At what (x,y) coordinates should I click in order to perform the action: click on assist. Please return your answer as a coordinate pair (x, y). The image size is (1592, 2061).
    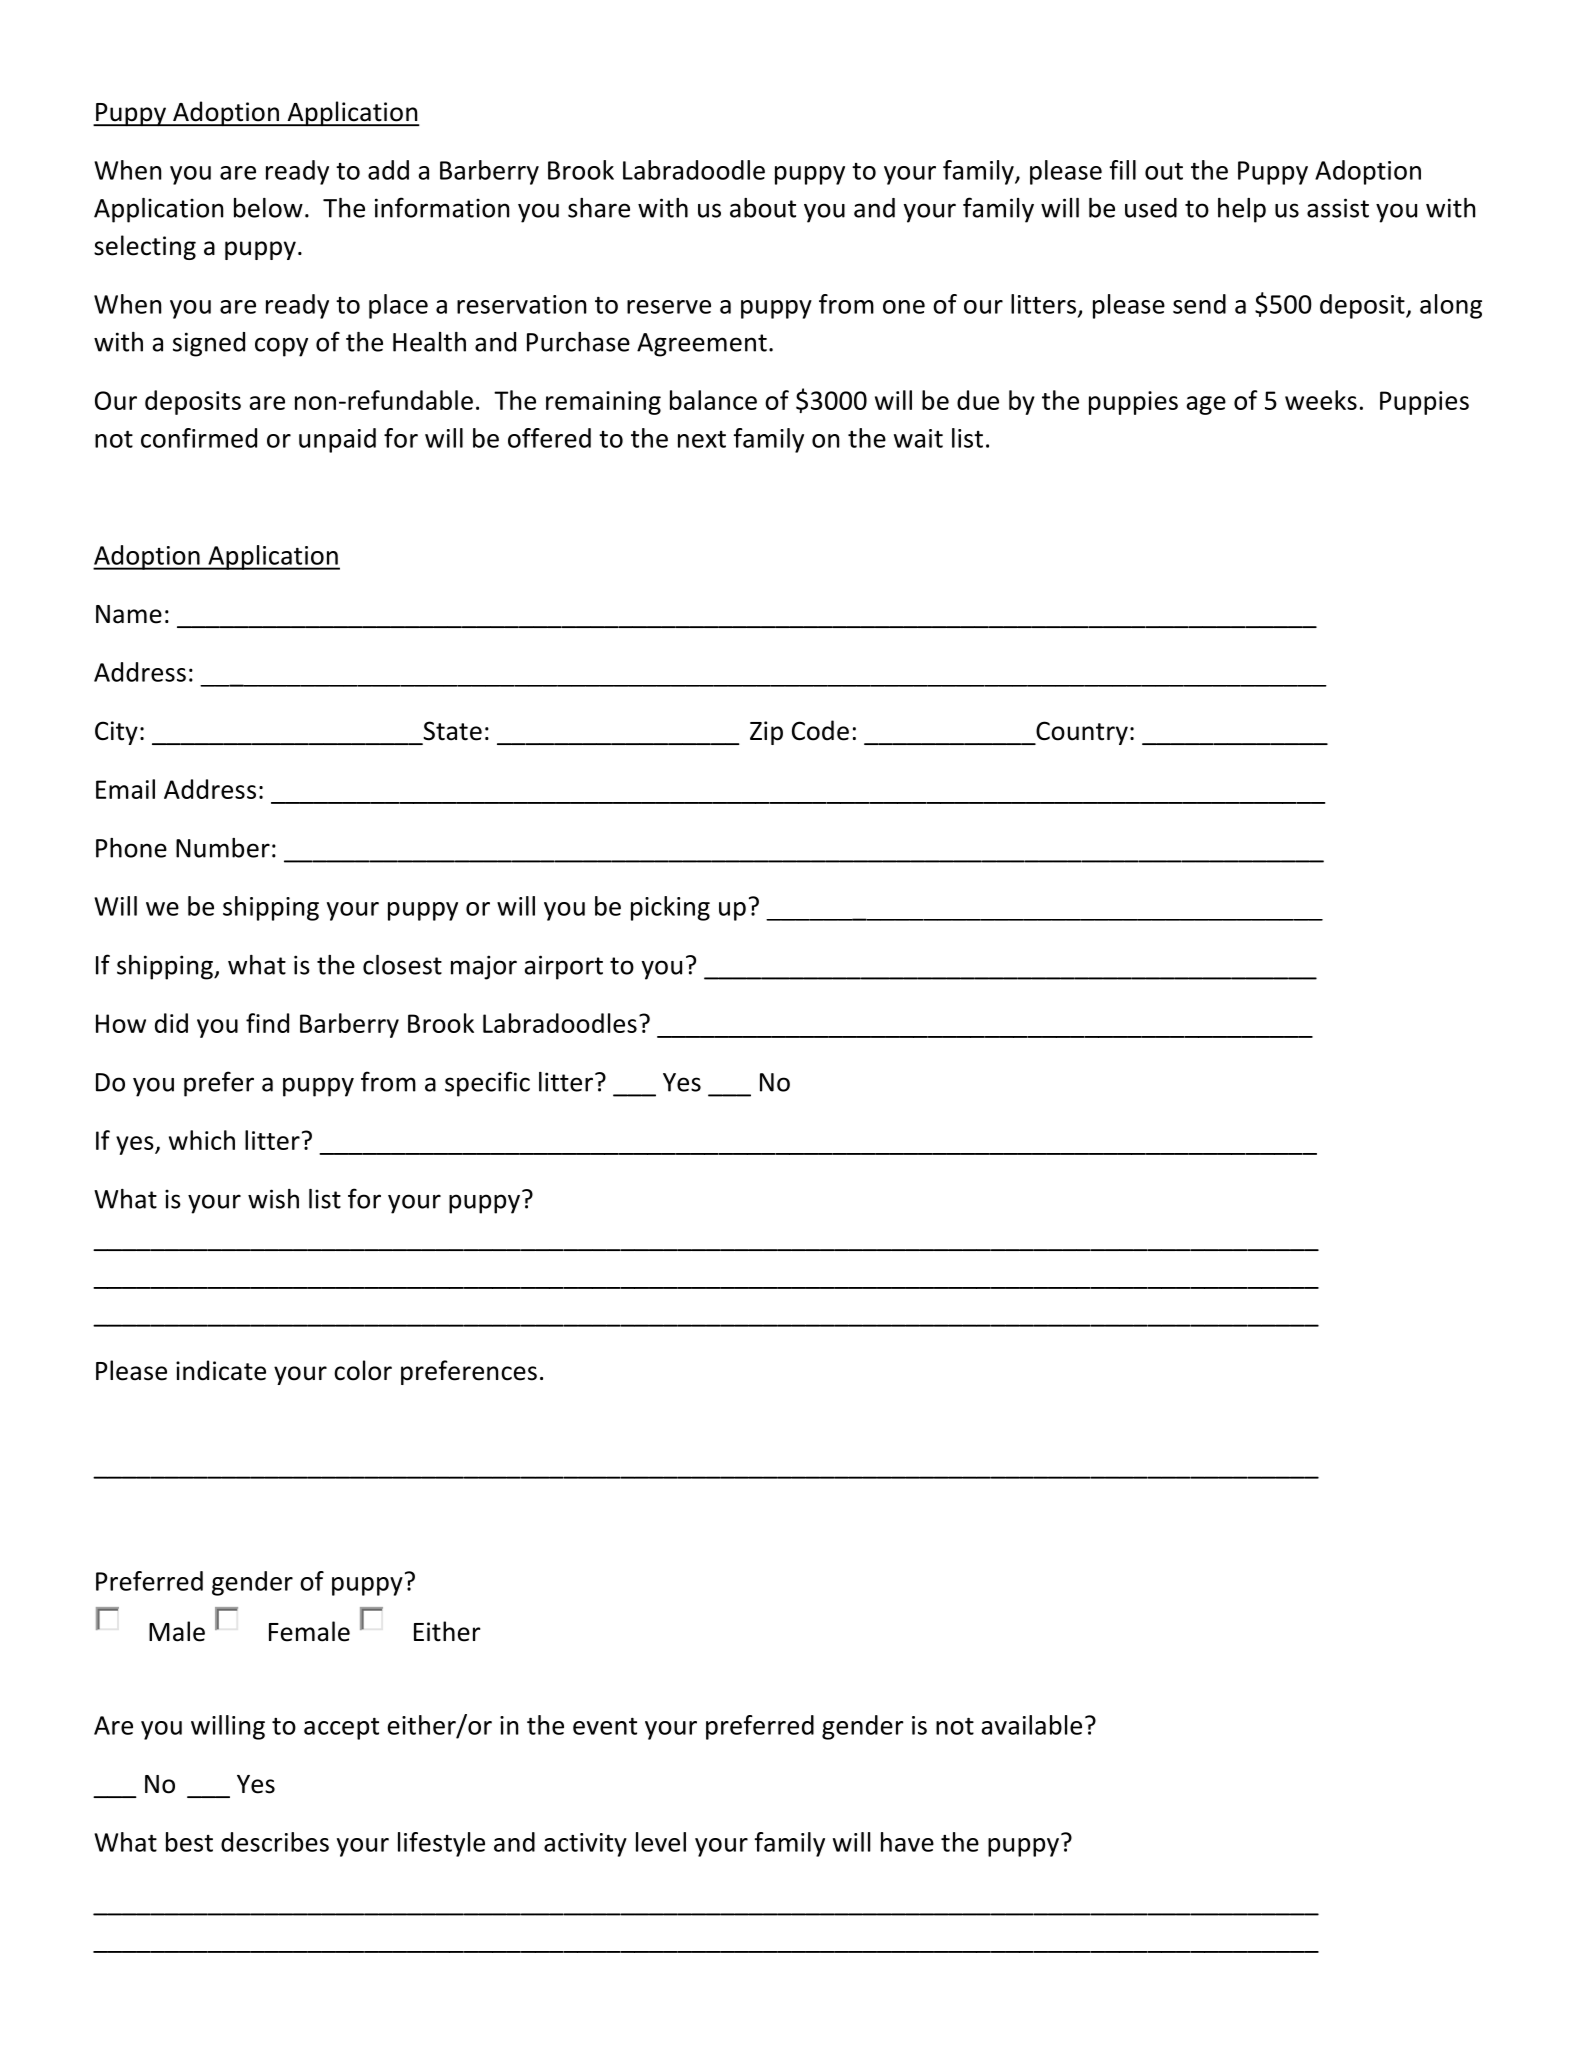
    Looking at the image, I should click on (1338, 208).
